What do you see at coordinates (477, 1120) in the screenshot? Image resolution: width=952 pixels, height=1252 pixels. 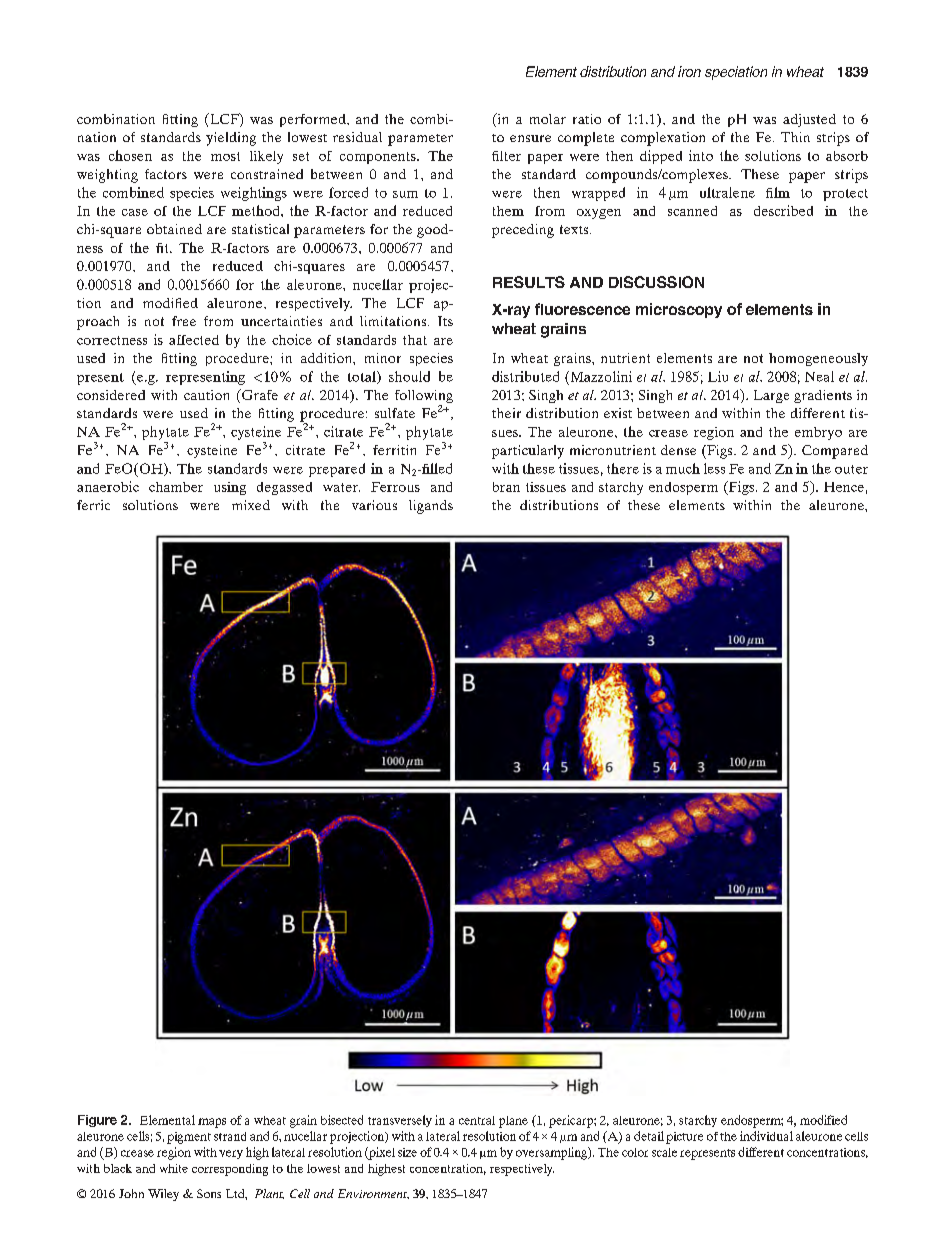 I see `central` at bounding box center [477, 1120].
